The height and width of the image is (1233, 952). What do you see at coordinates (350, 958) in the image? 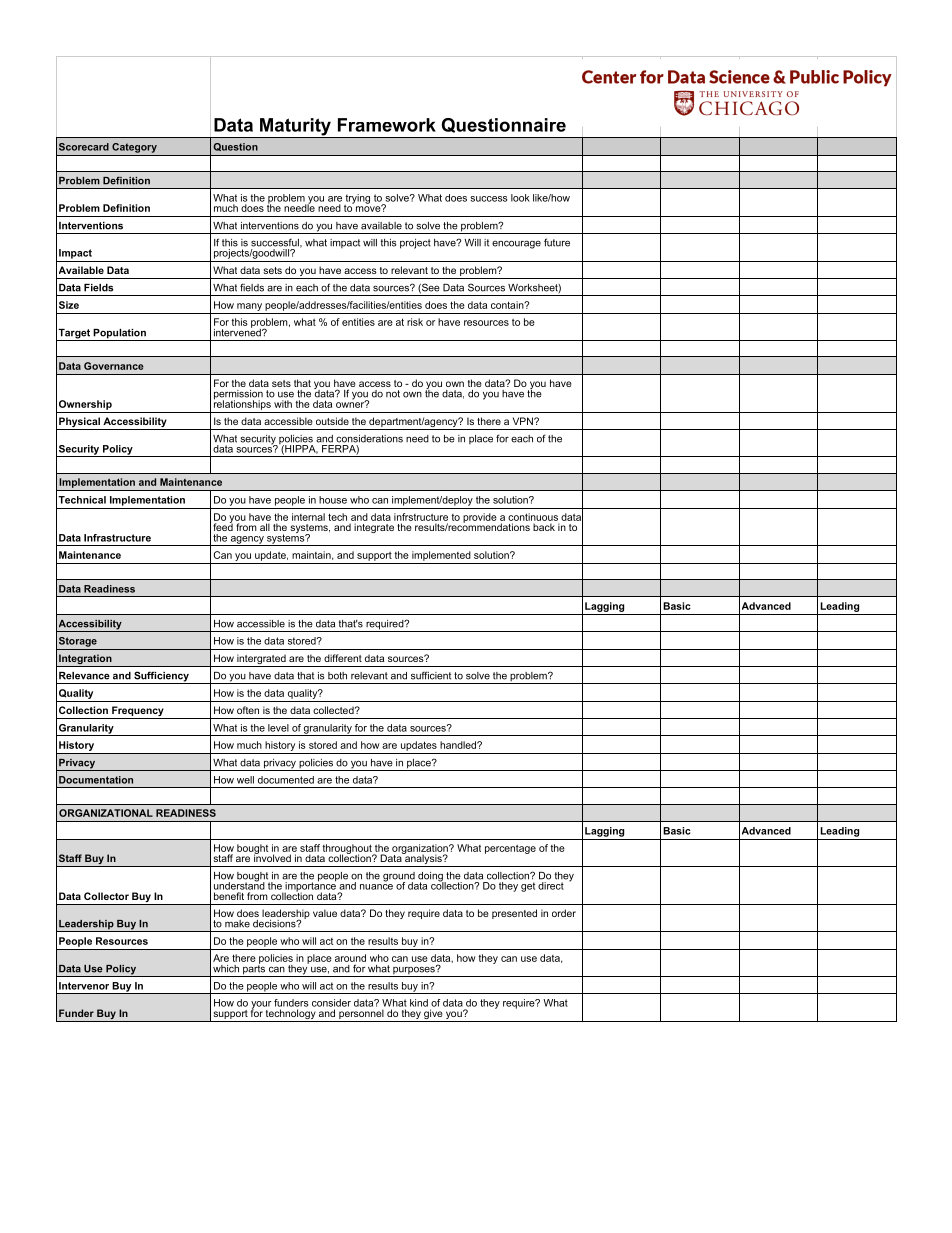
I see `around` at bounding box center [350, 958].
